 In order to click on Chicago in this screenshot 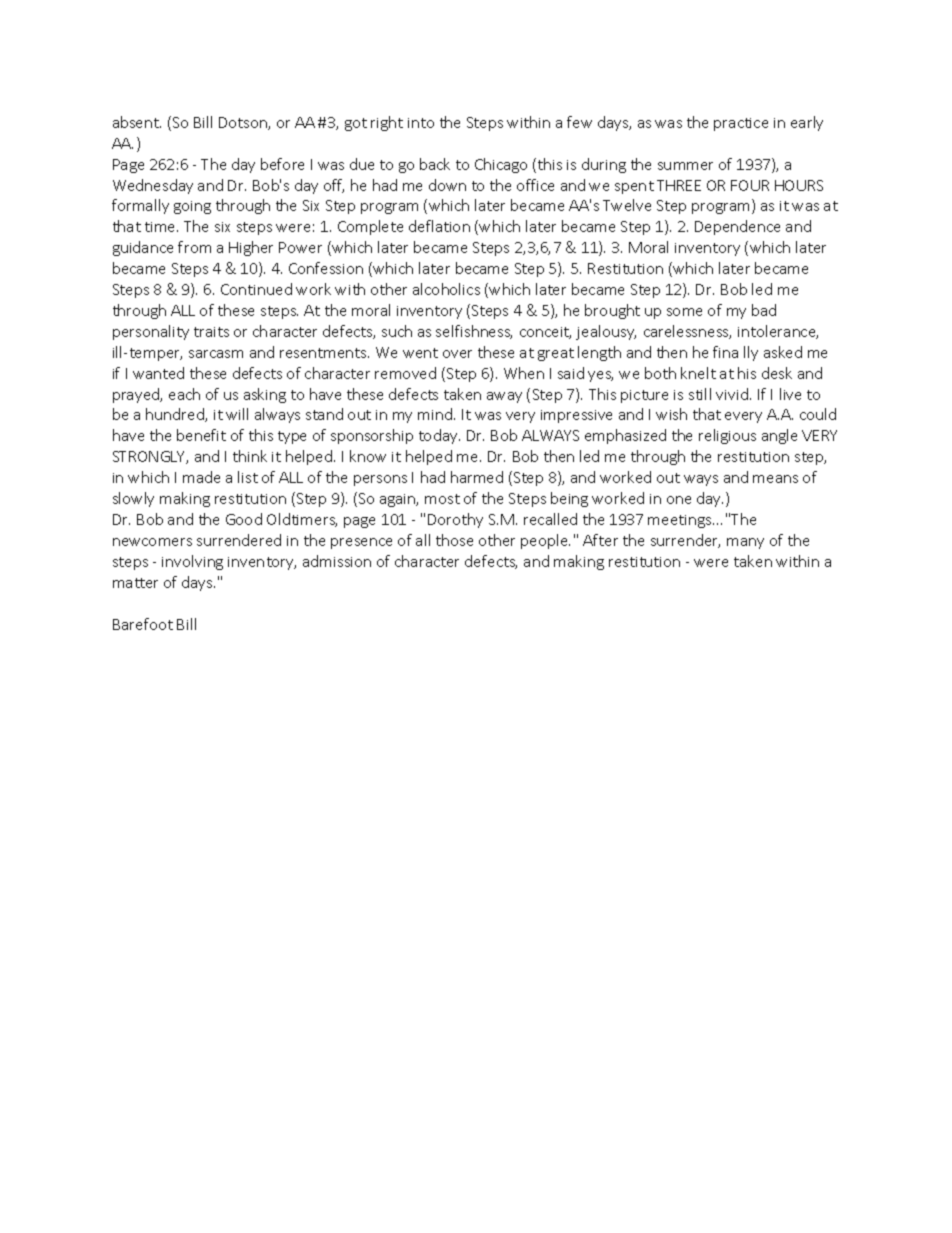, I will do `click(501, 165)`.
